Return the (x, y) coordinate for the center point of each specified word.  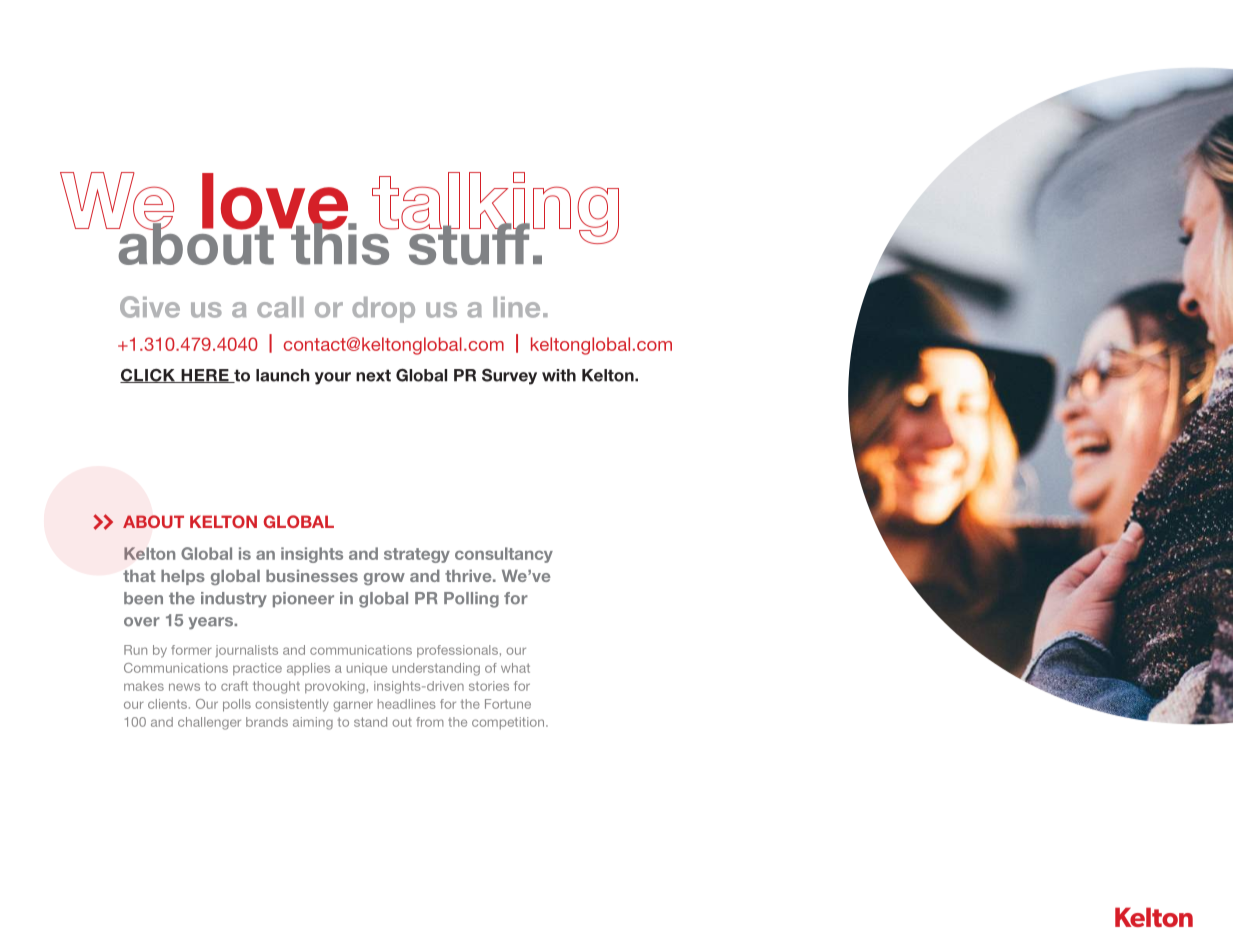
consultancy (504, 555)
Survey (509, 377)
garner (353, 706)
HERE (205, 376)
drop (383, 310)
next (373, 375)
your (333, 378)
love (276, 202)
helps (183, 577)
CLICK (148, 376)
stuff (468, 243)
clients (169, 704)
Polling (471, 600)
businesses (312, 576)
